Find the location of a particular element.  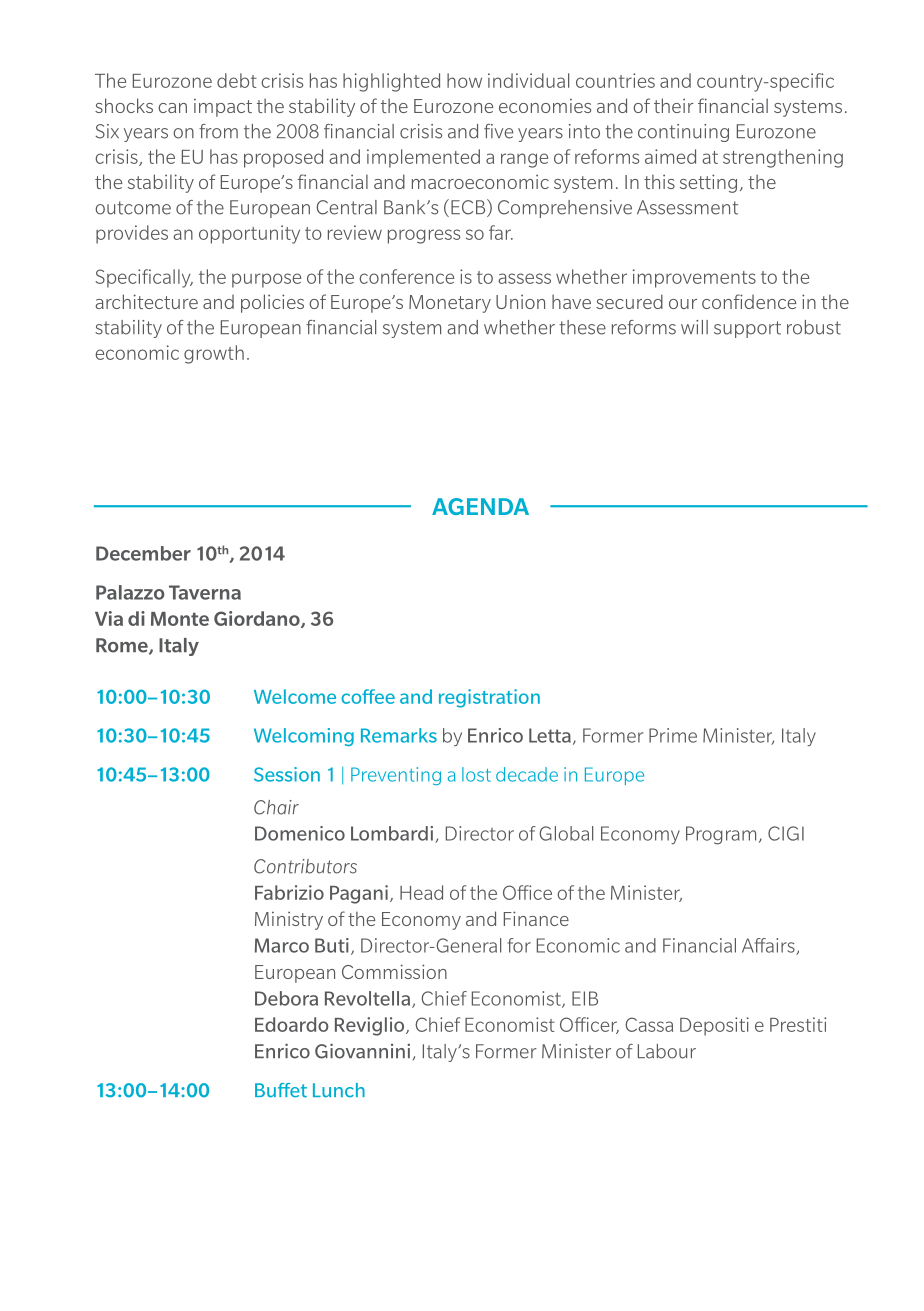

confidence is located at coordinates (749, 301).
